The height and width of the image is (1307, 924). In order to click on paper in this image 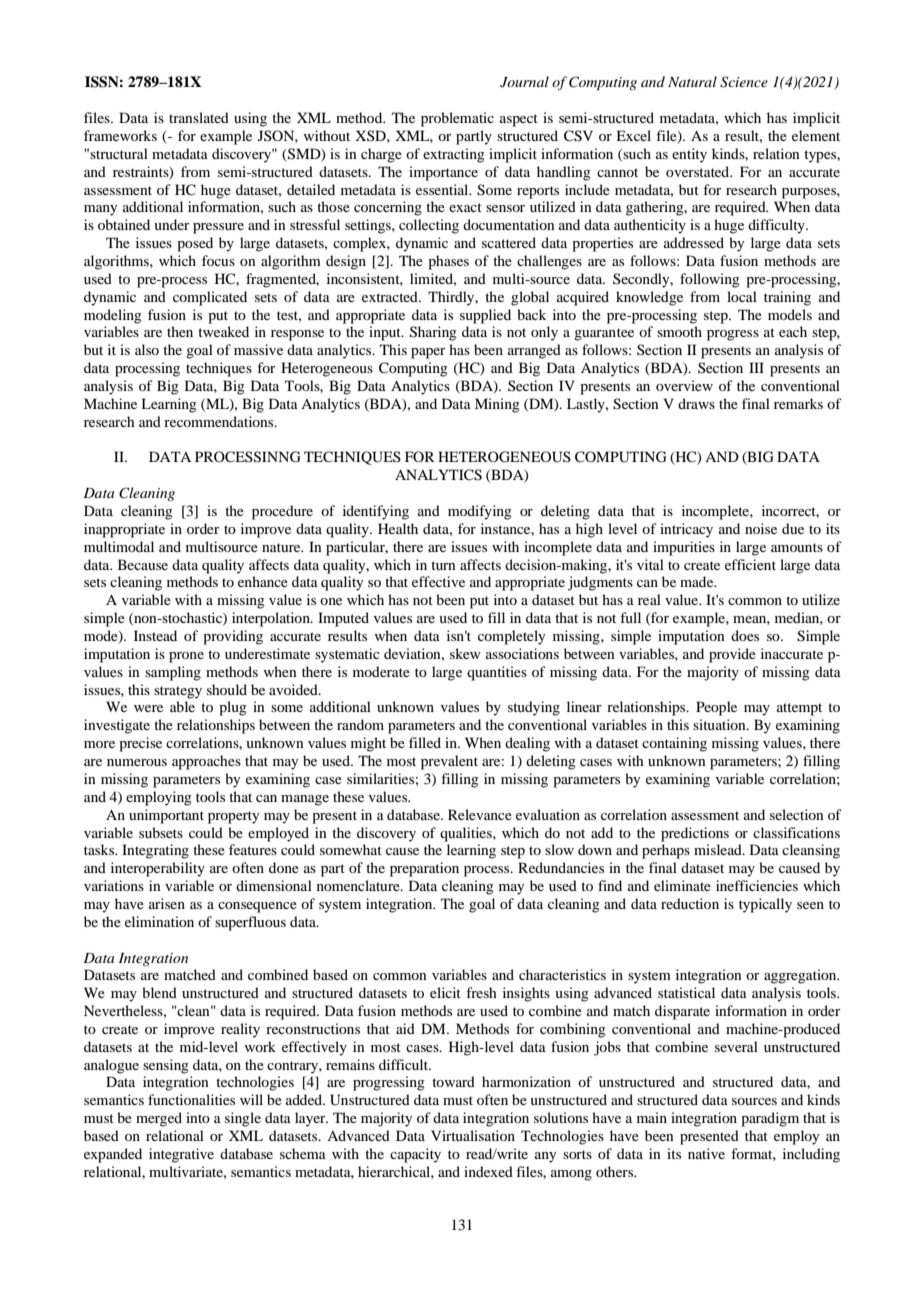, I will do `click(428, 353)`.
